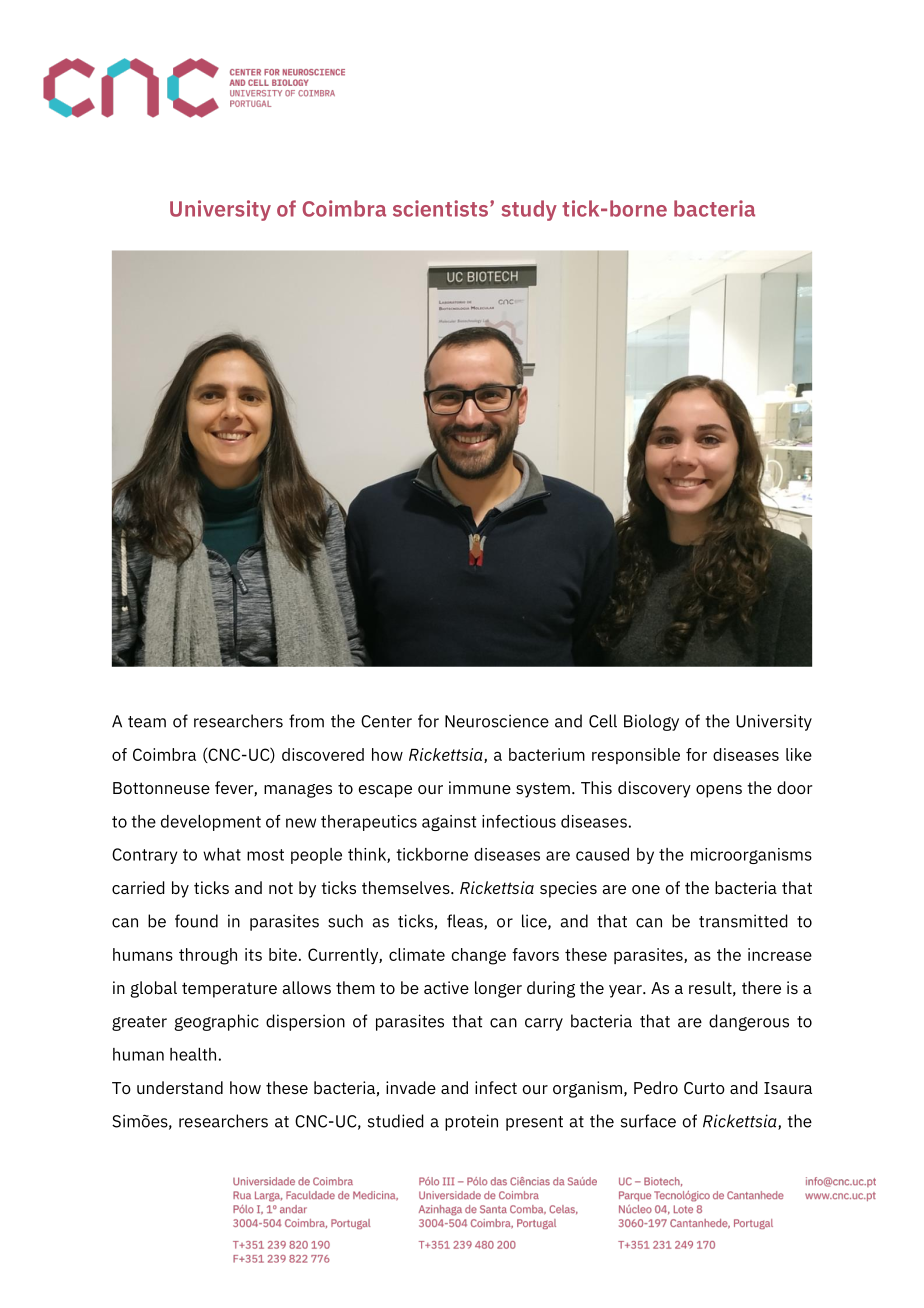  Describe the element at coordinates (651, 722) in the screenshot. I see `Biology` at that location.
